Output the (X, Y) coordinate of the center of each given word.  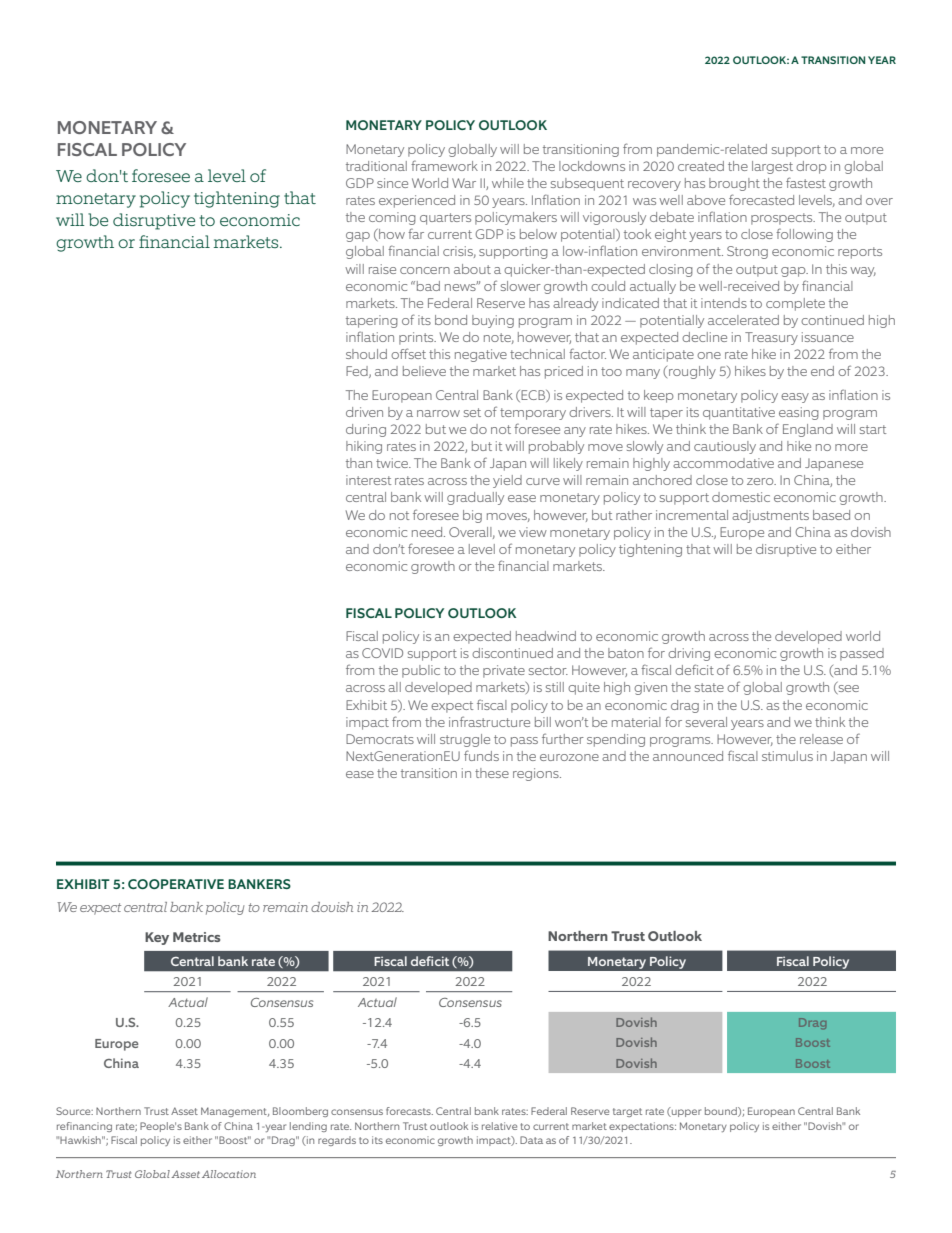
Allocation (229, 1174)
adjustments (770, 516)
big (472, 516)
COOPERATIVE (176, 884)
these (492, 773)
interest (368, 480)
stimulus (787, 756)
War (464, 183)
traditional (376, 166)
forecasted (761, 199)
